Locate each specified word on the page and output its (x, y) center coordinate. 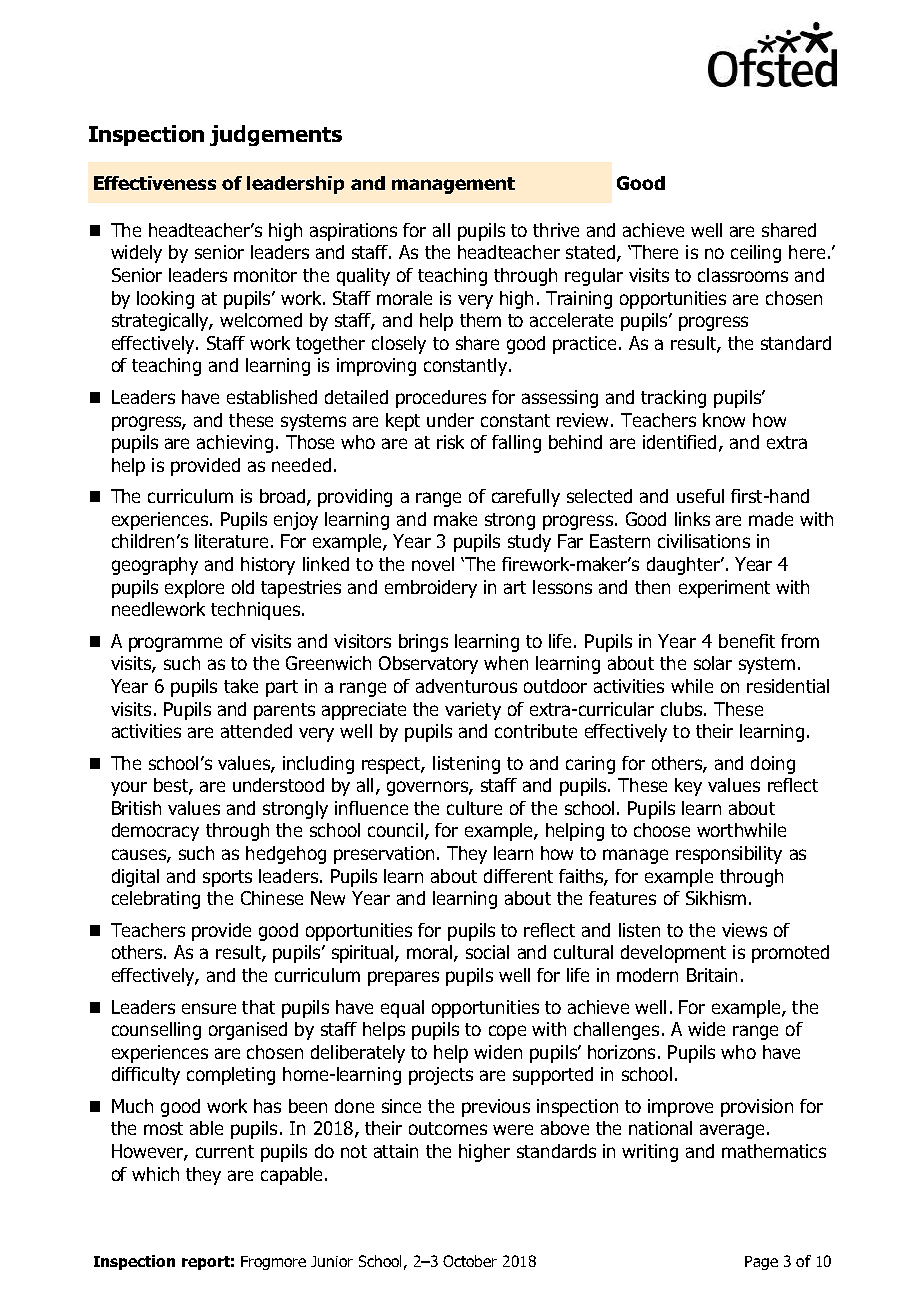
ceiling (756, 254)
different (518, 876)
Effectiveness (155, 183)
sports (227, 878)
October (470, 1261)
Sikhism (716, 898)
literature (231, 541)
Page (761, 1263)
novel (433, 564)
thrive (556, 230)
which (155, 1174)
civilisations (704, 541)
